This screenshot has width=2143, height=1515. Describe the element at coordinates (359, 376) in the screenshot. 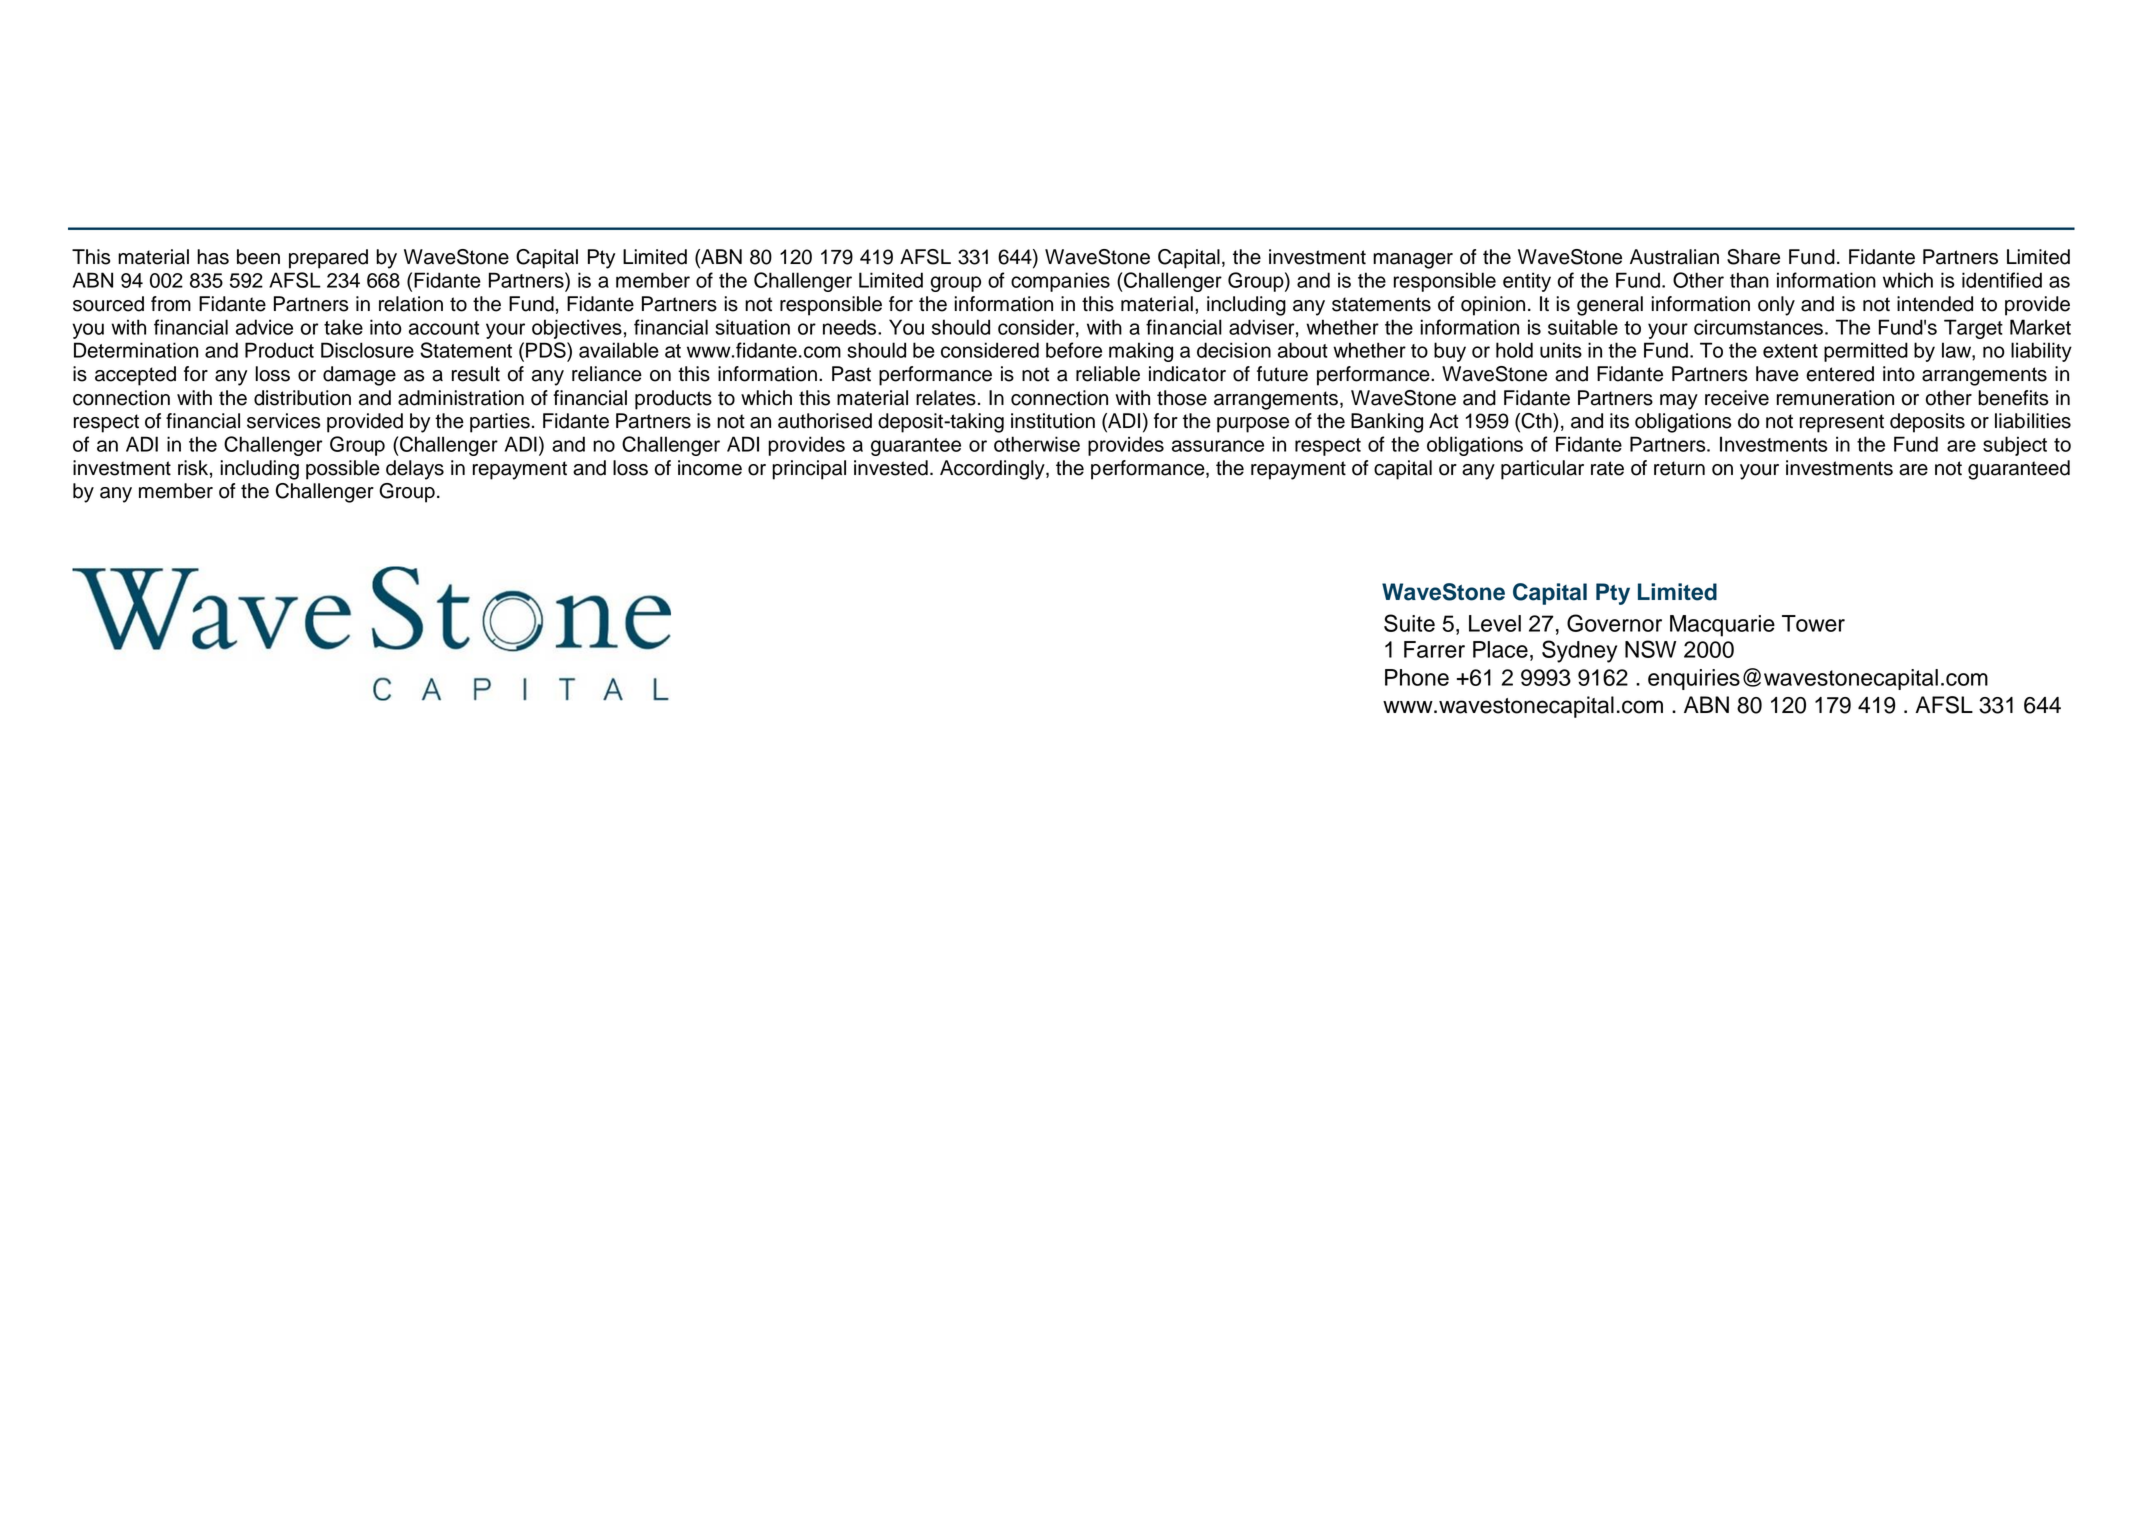

I see `damage` at that location.
